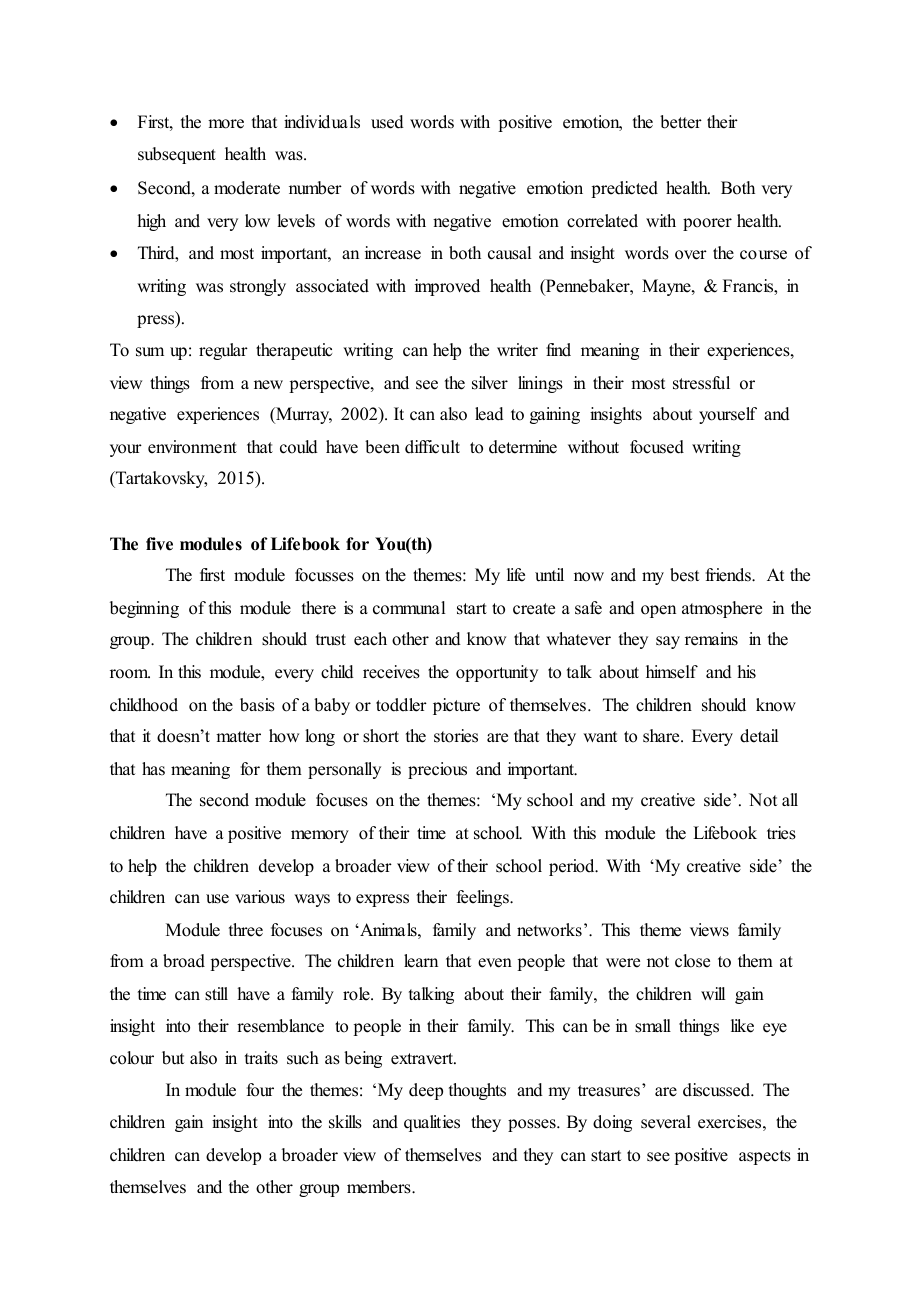 This screenshot has height=1308, width=924. I want to click on environment, so click(192, 447).
